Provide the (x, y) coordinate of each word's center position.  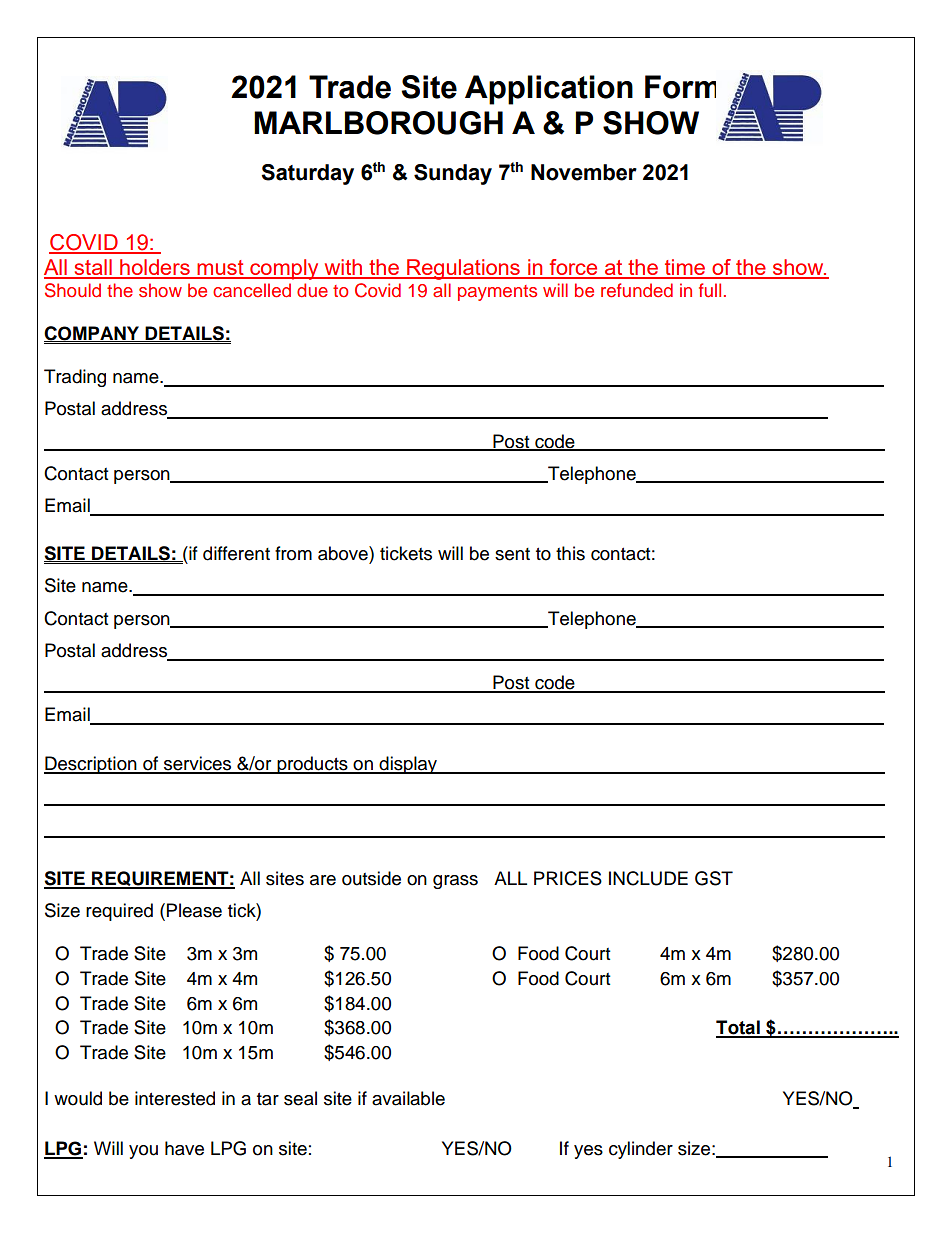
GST (714, 878)
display (408, 765)
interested (175, 1098)
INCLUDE (648, 878)
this (570, 553)
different (236, 553)
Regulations (464, 269)
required (119, 912)
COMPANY (93, 334)
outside (371, 878)
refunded (637, 290)
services (198, 764)
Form (680, 87)
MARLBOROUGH (378, 123)
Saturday (307, 174)
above (344, 553)
